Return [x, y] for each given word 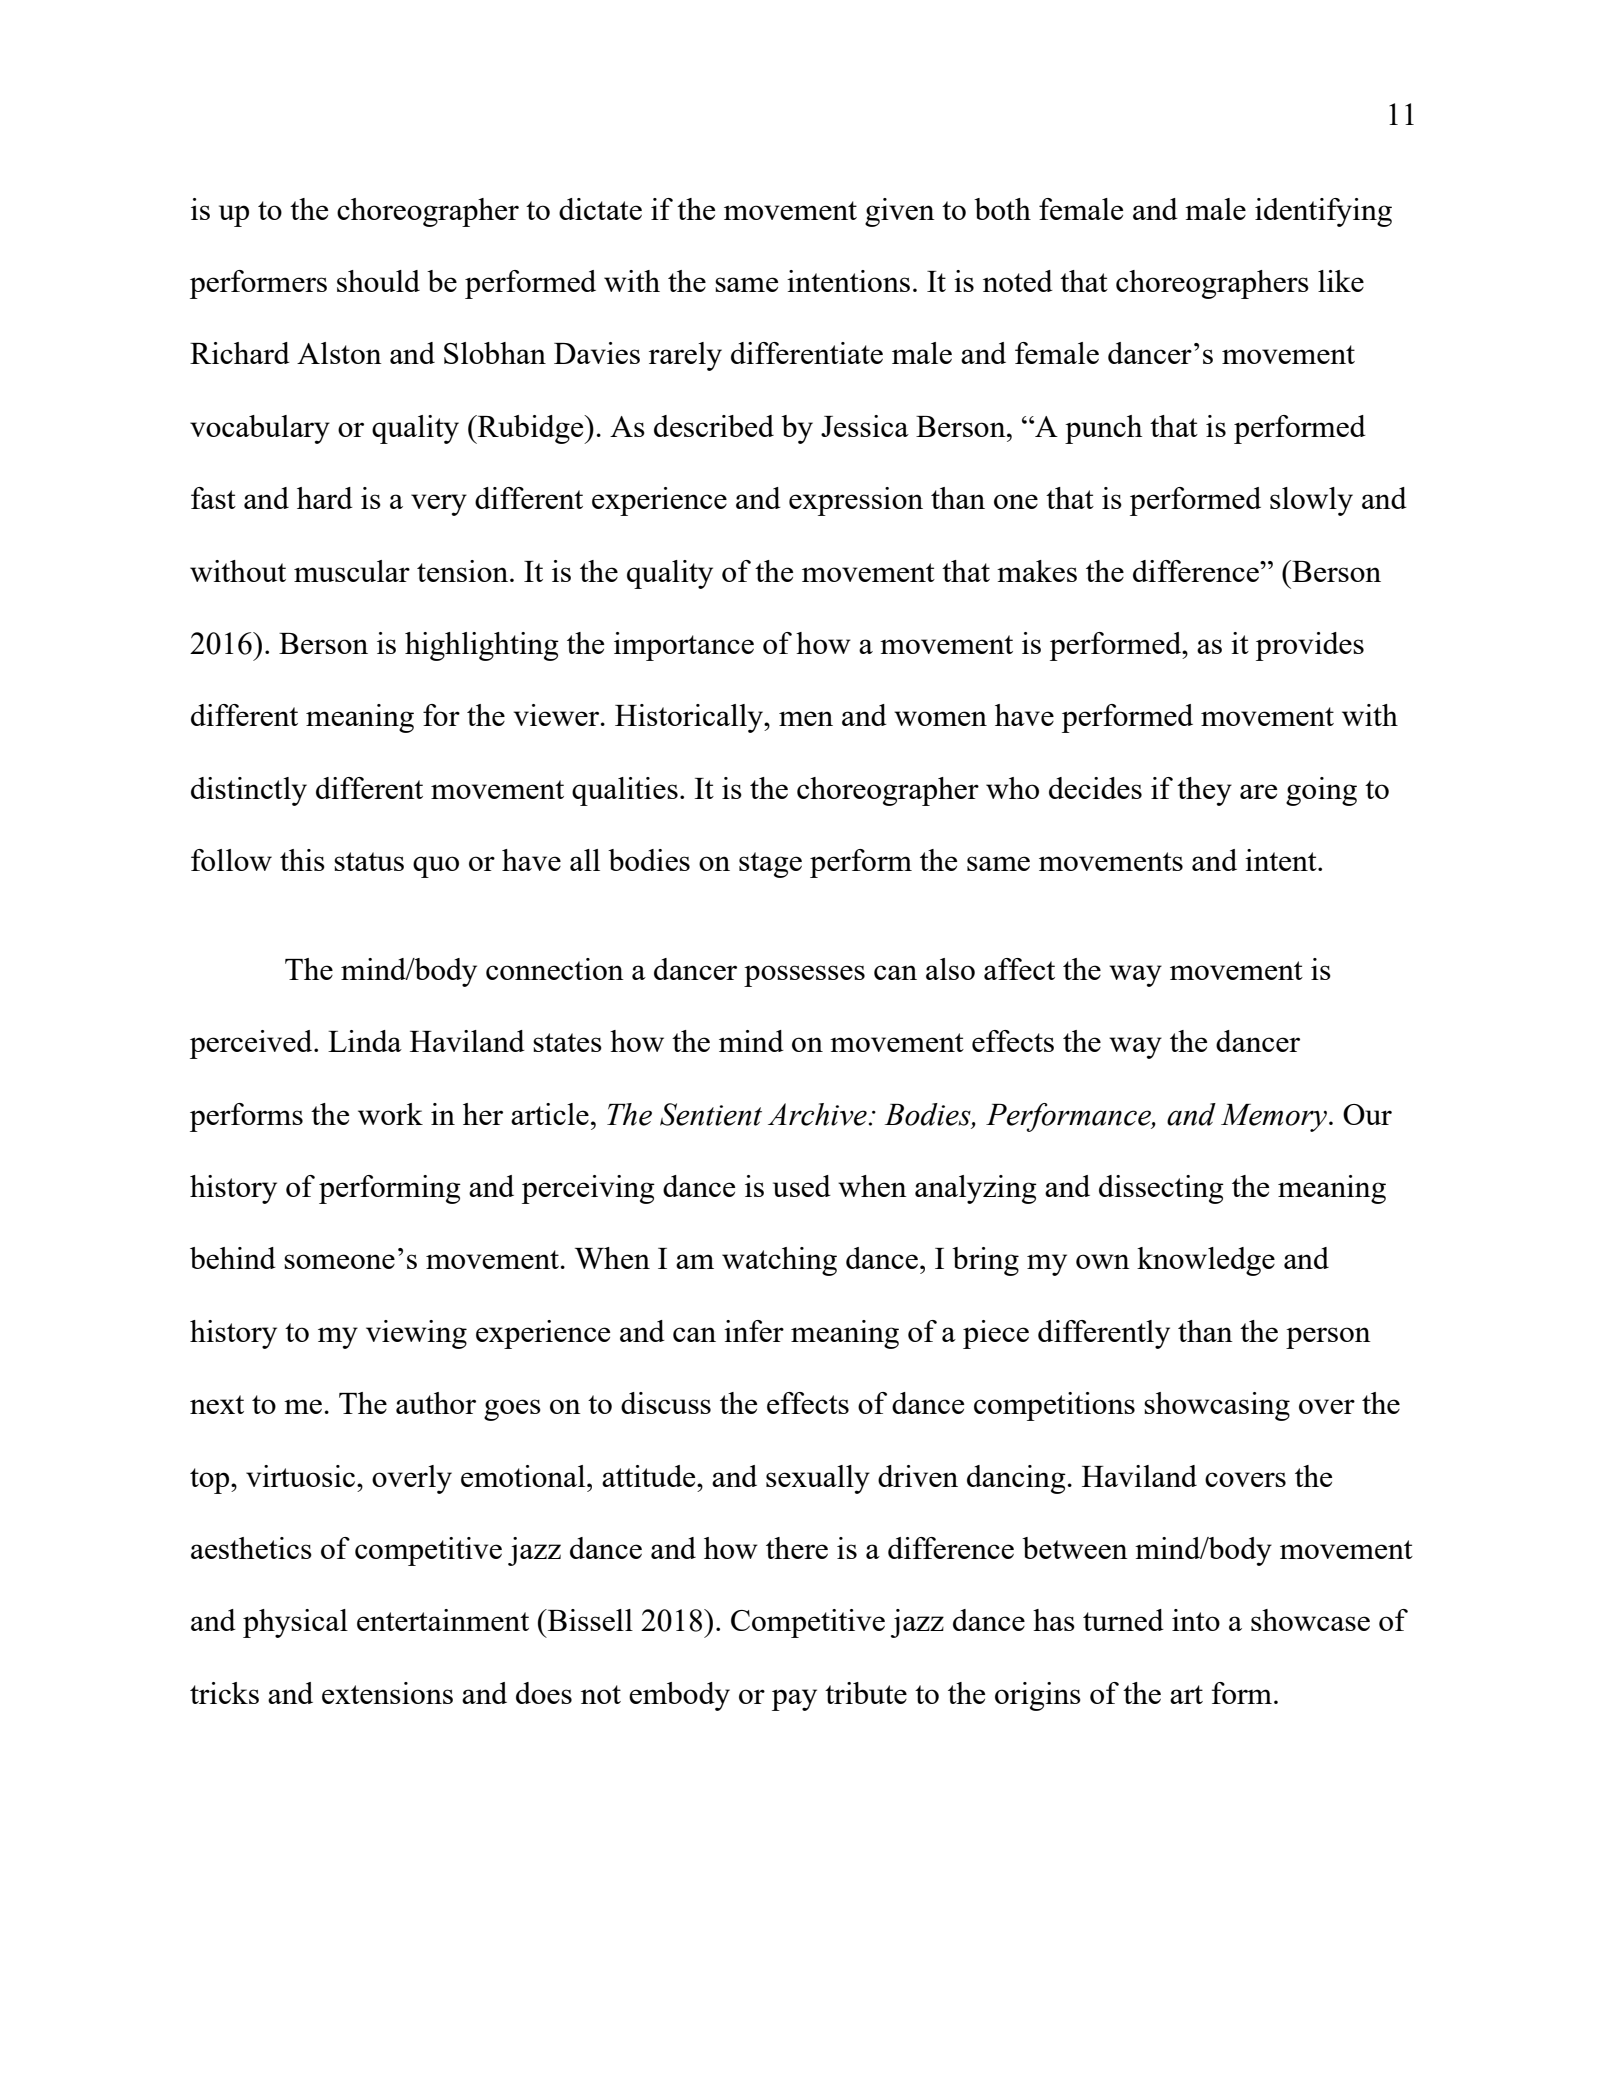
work [390, 1114]
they [1204, 791]
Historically [690, 718]
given [900, 212]
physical [295, 1623]
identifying [1323, 212]
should [378, 281]
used [802, 1186]
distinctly [249, 791]
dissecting [1161, 1189]
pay [794, 1700]
